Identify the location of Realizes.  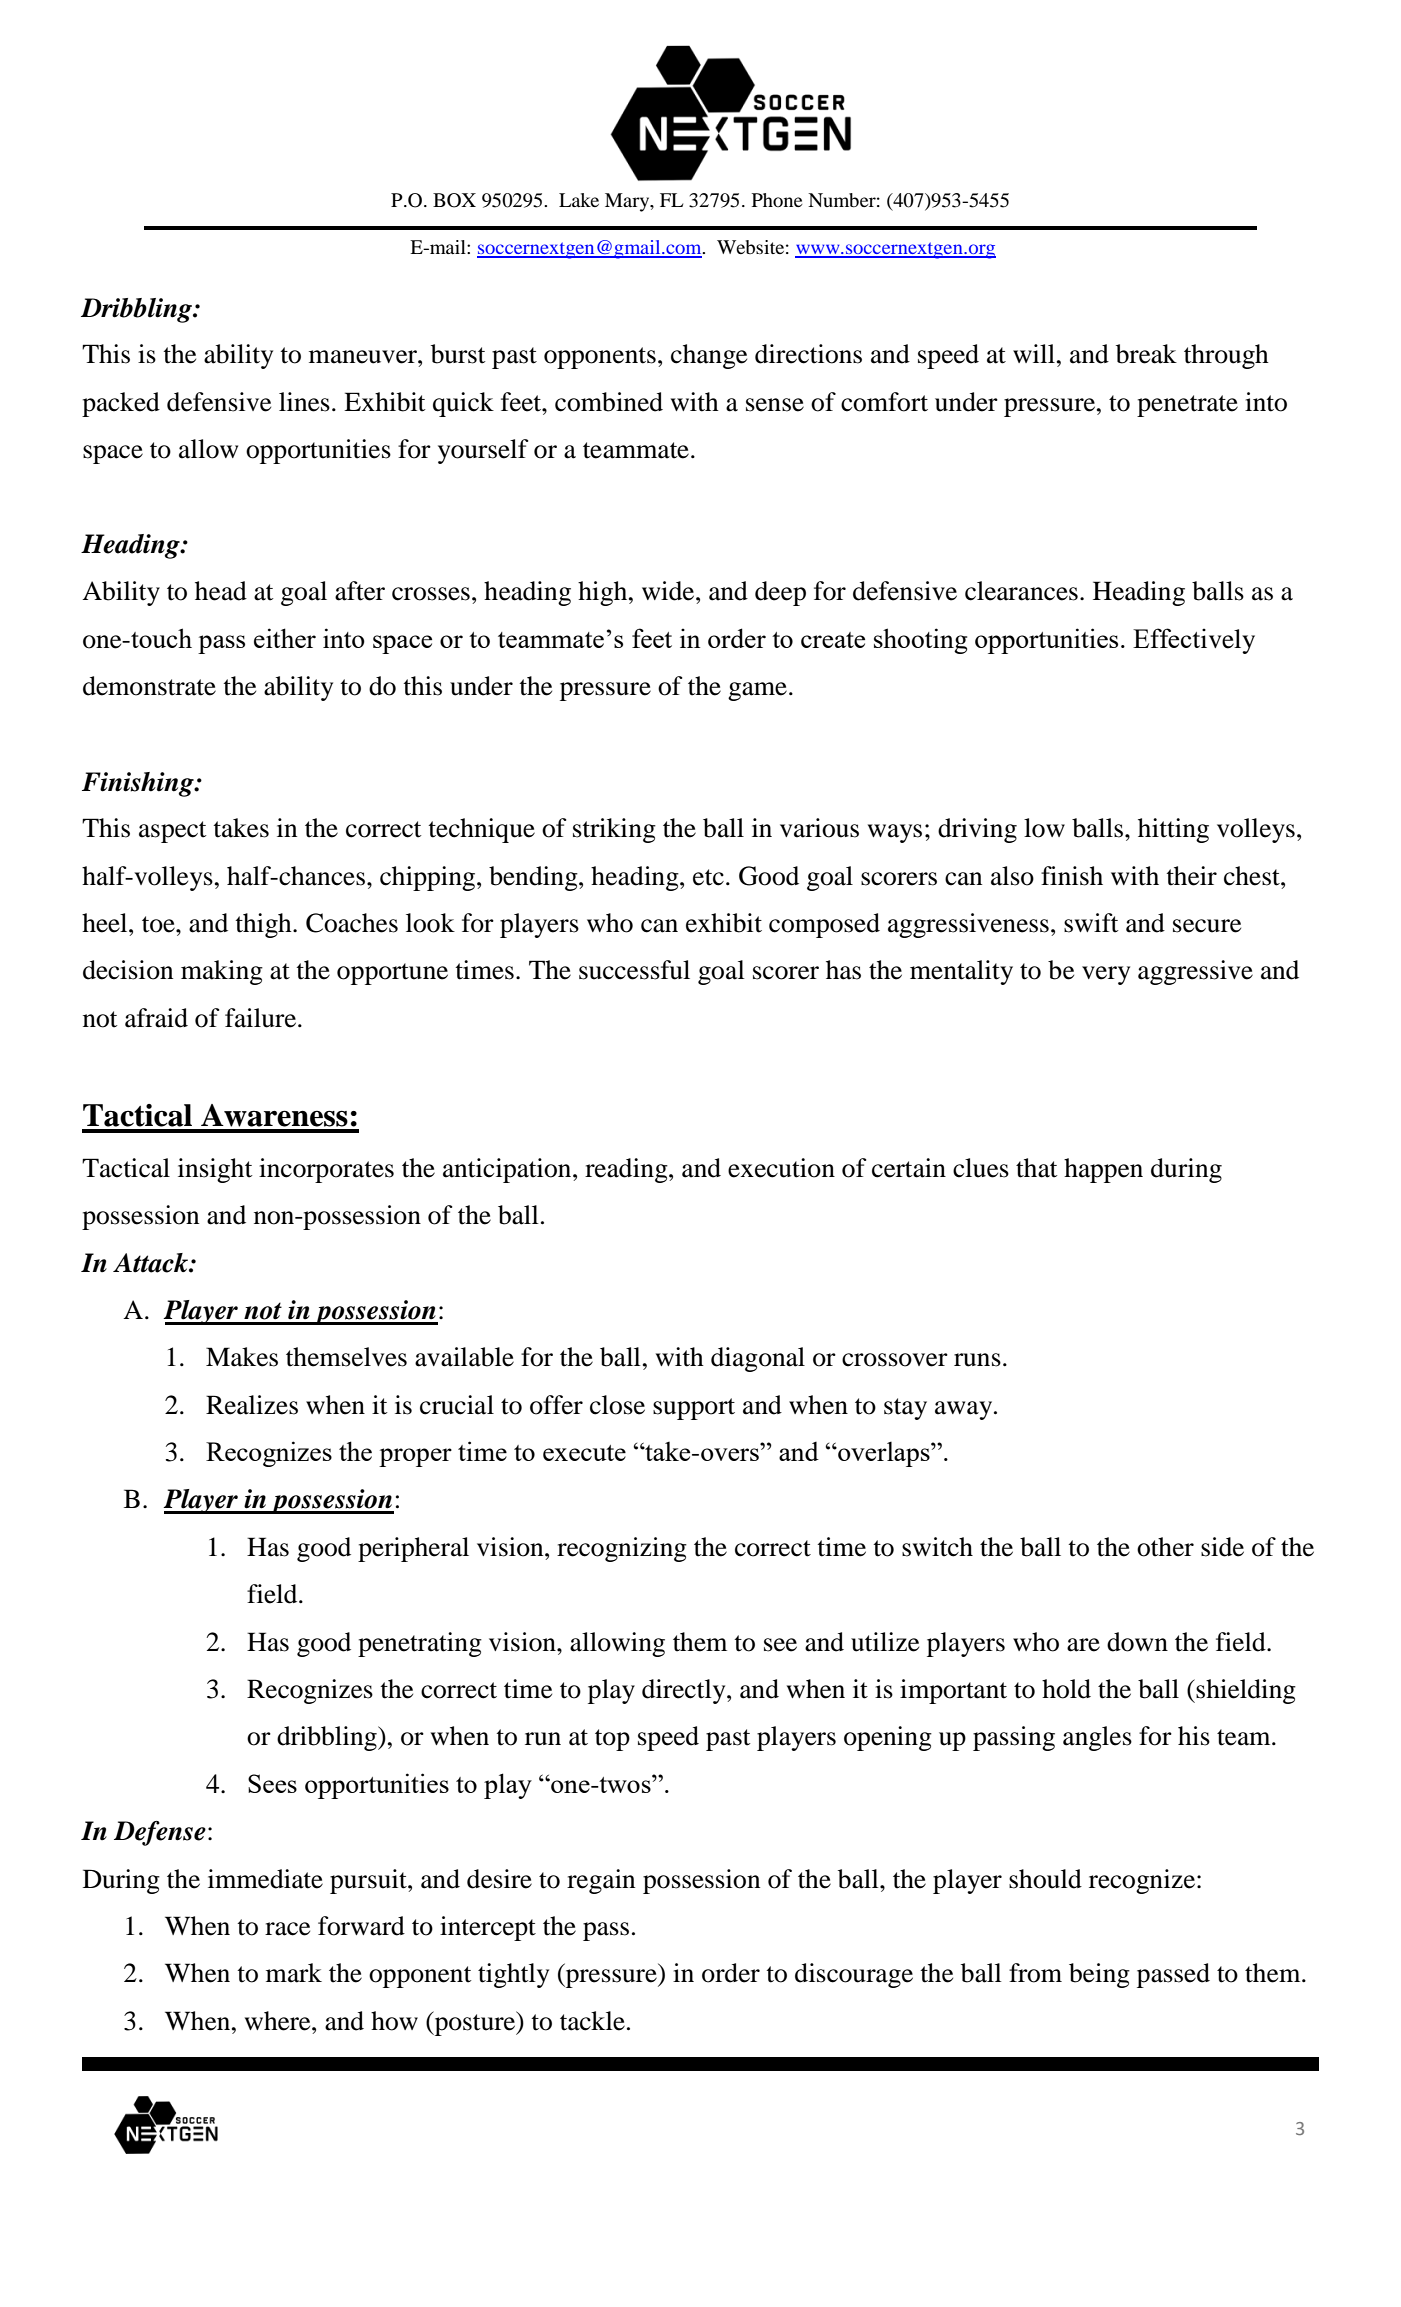
(252, 1405).
